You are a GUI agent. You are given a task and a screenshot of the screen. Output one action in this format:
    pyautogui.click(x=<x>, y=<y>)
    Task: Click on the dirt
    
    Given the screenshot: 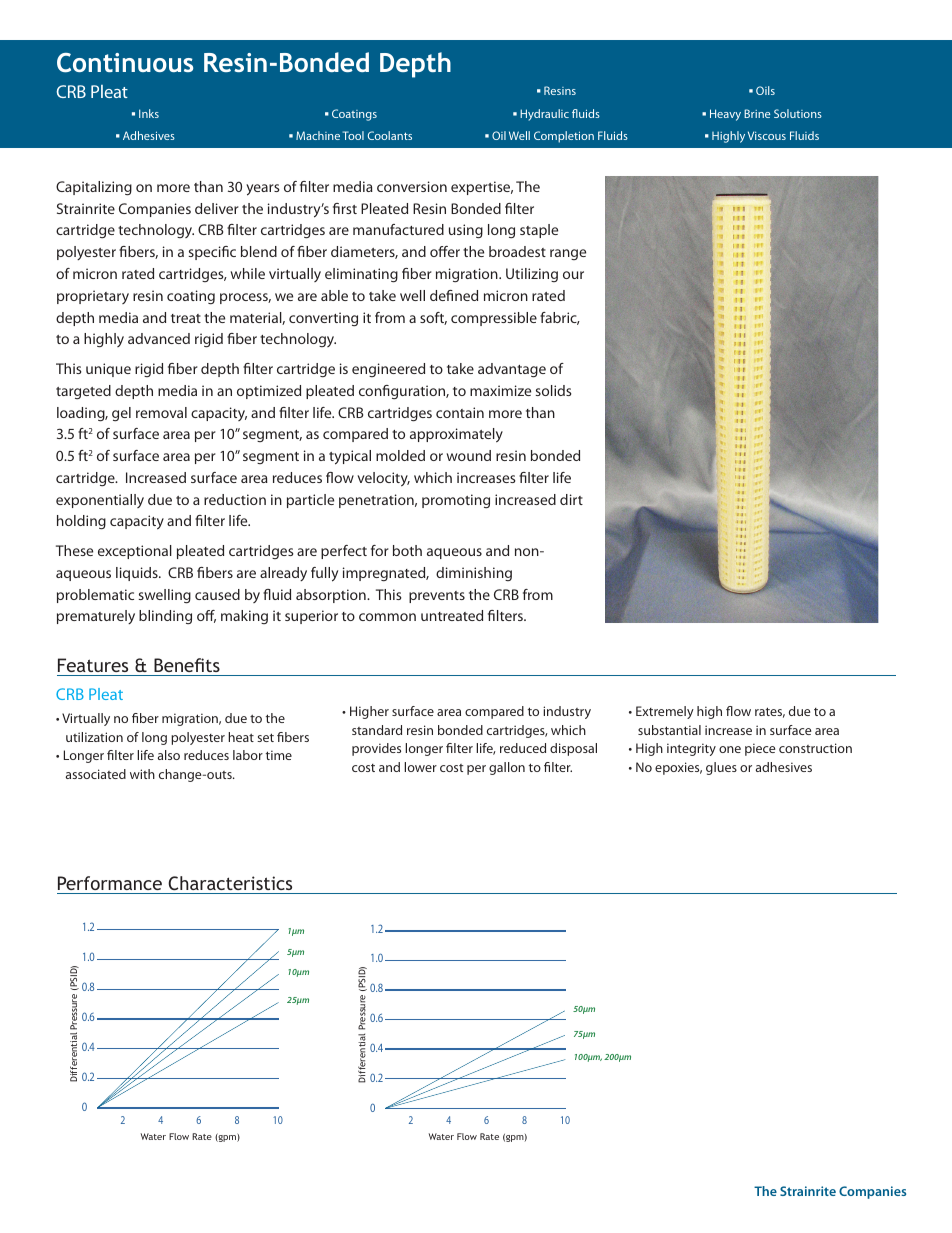 What is the action you would take?
    pyautogui.click(x=571, y=499)
